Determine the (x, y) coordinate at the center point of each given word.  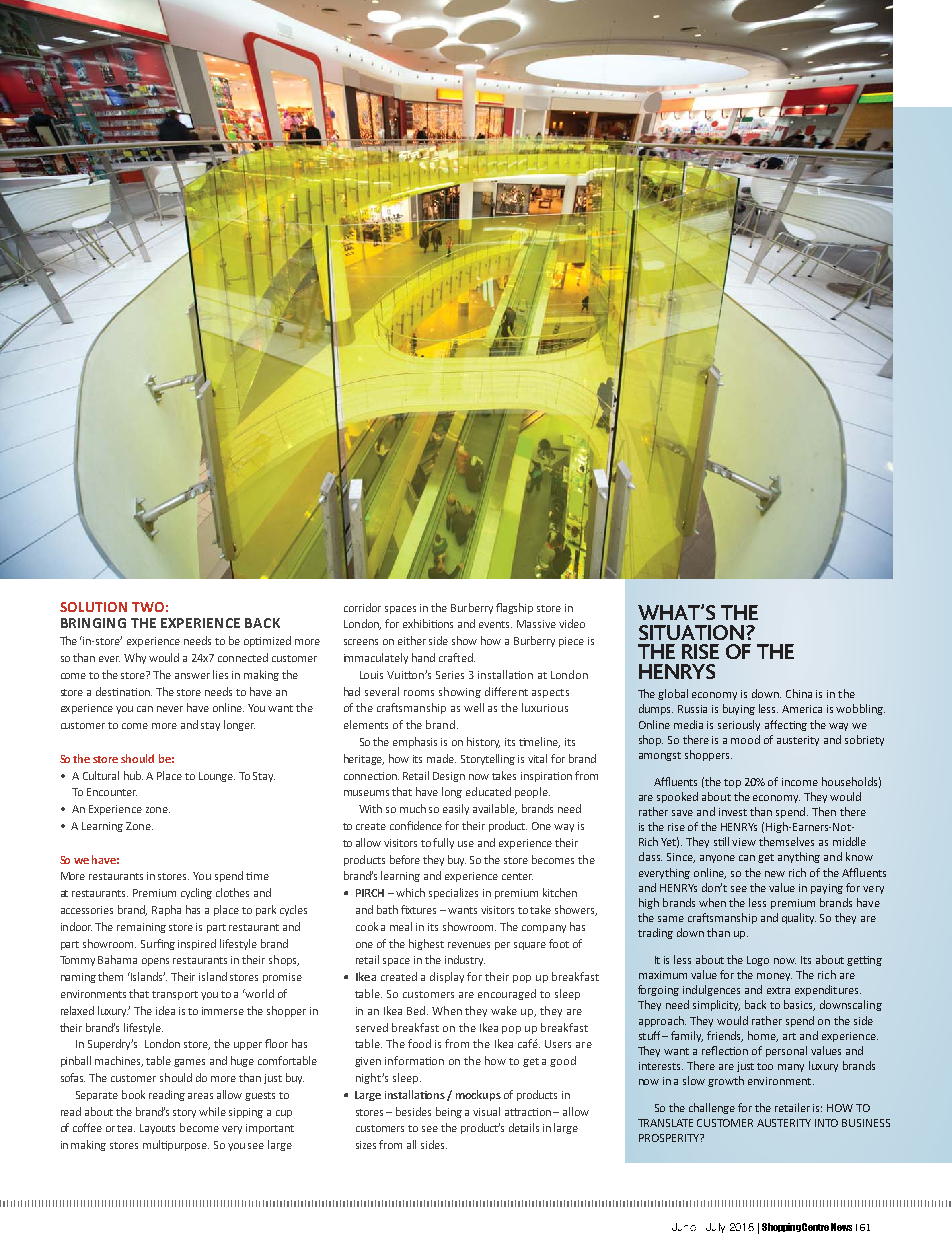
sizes (368, 1145)
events (495, 624)
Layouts (157, 1129)
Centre (815, 1227)
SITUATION (691, 632)
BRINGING (93, 623)
